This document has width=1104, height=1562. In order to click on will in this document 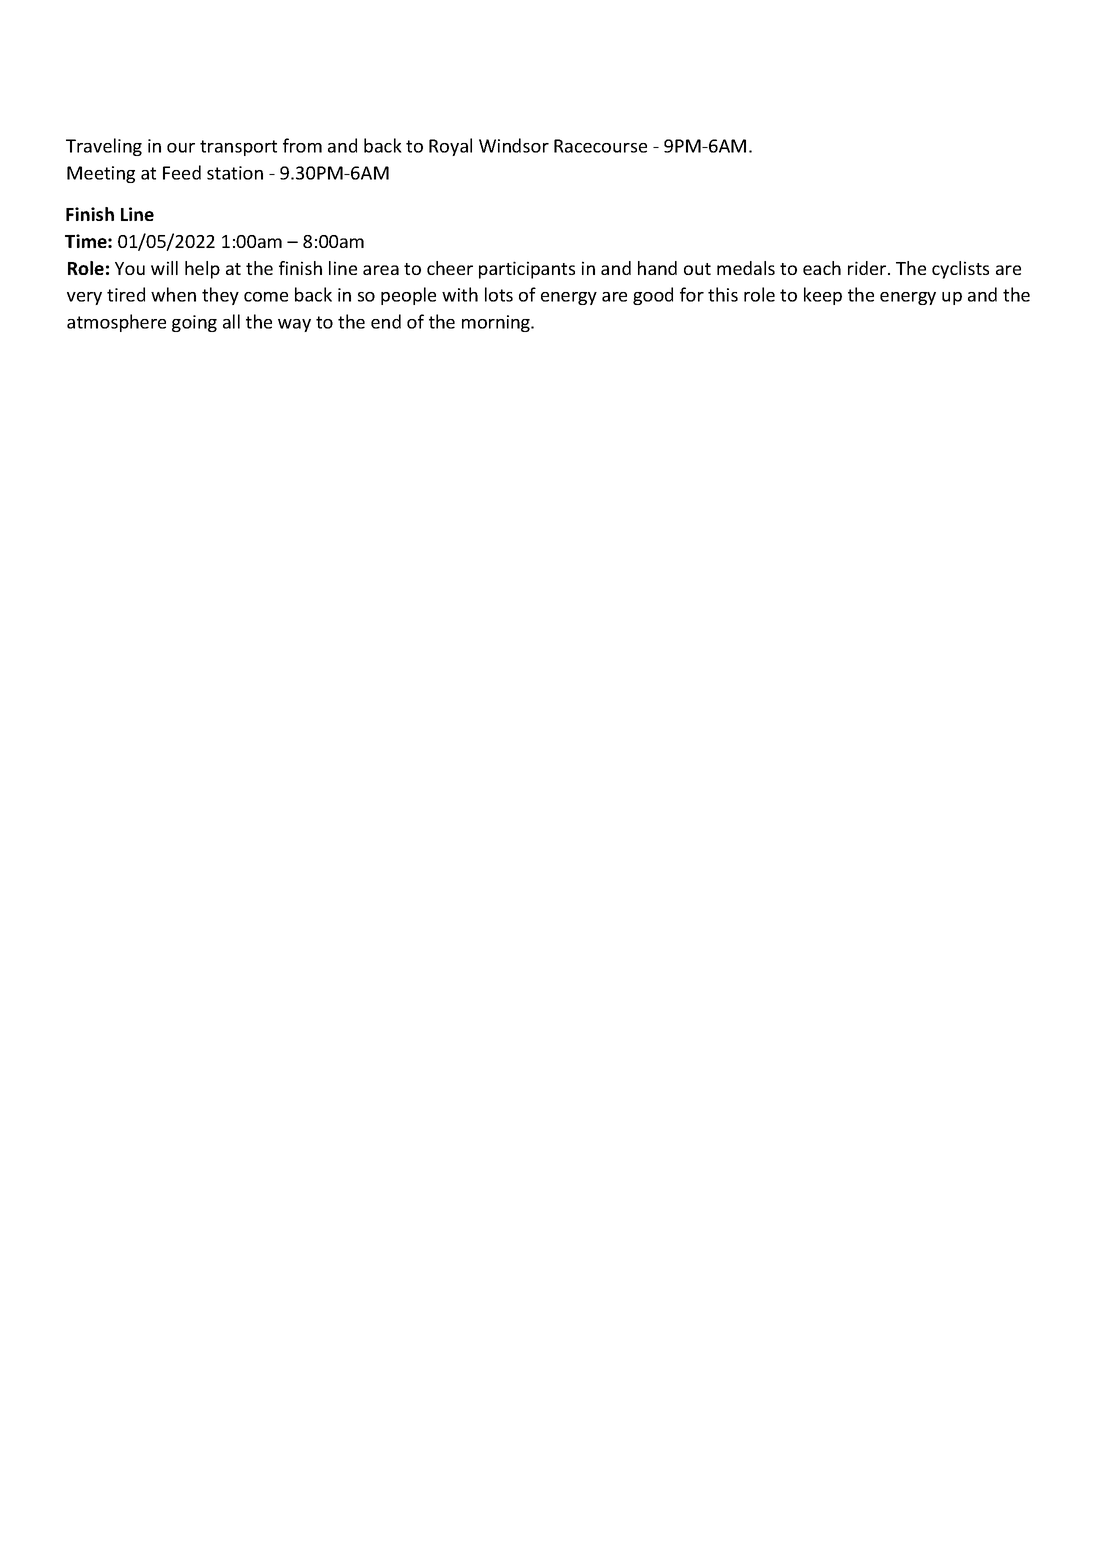, I will do `click(164, 268)`.
